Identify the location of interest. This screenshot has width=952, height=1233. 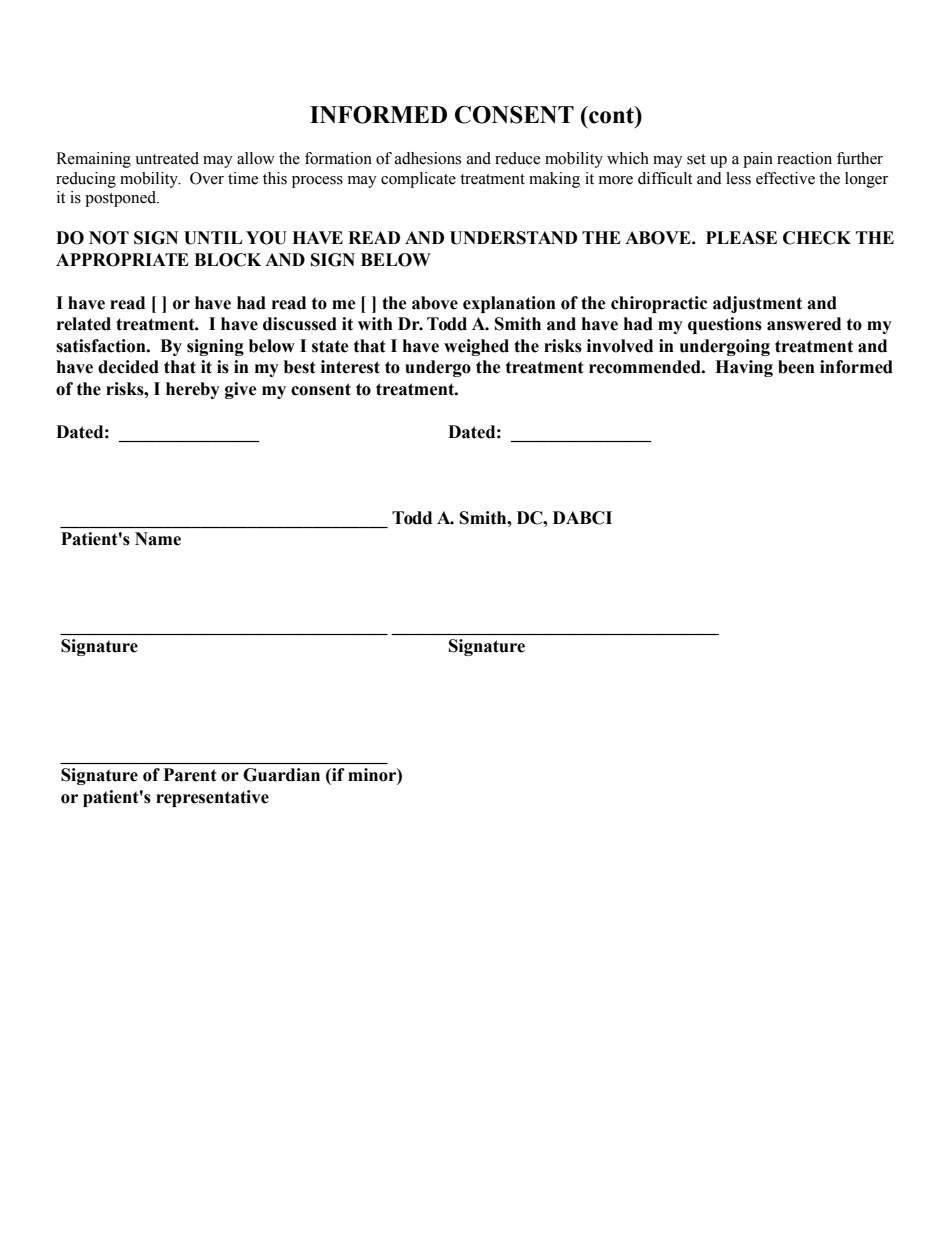
(350, 367).
